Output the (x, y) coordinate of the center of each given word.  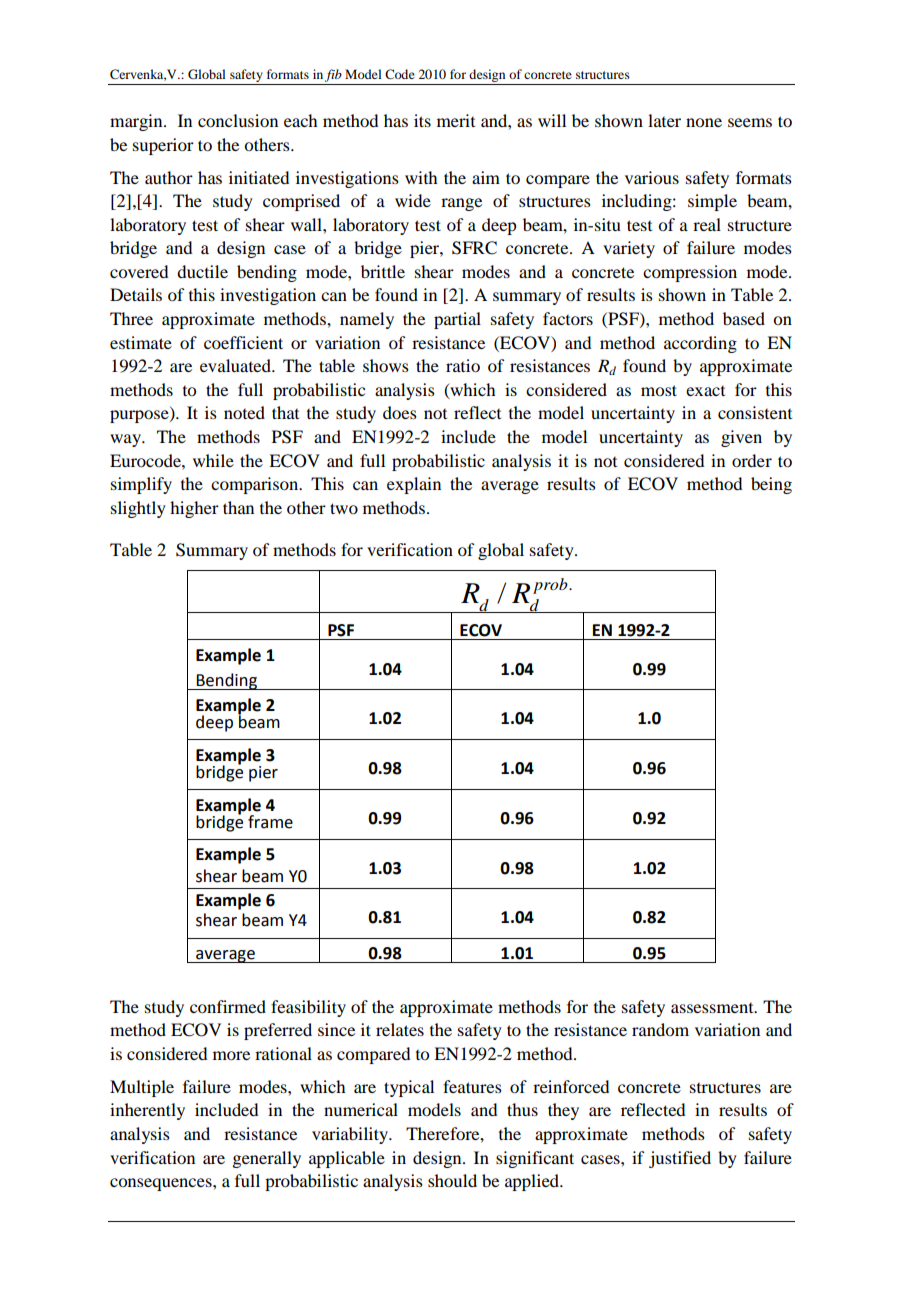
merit (456, 120)
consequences (162, 1184)
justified (680, 1159)
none (704, 122)
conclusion (238, 120)
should (452, 1180)
